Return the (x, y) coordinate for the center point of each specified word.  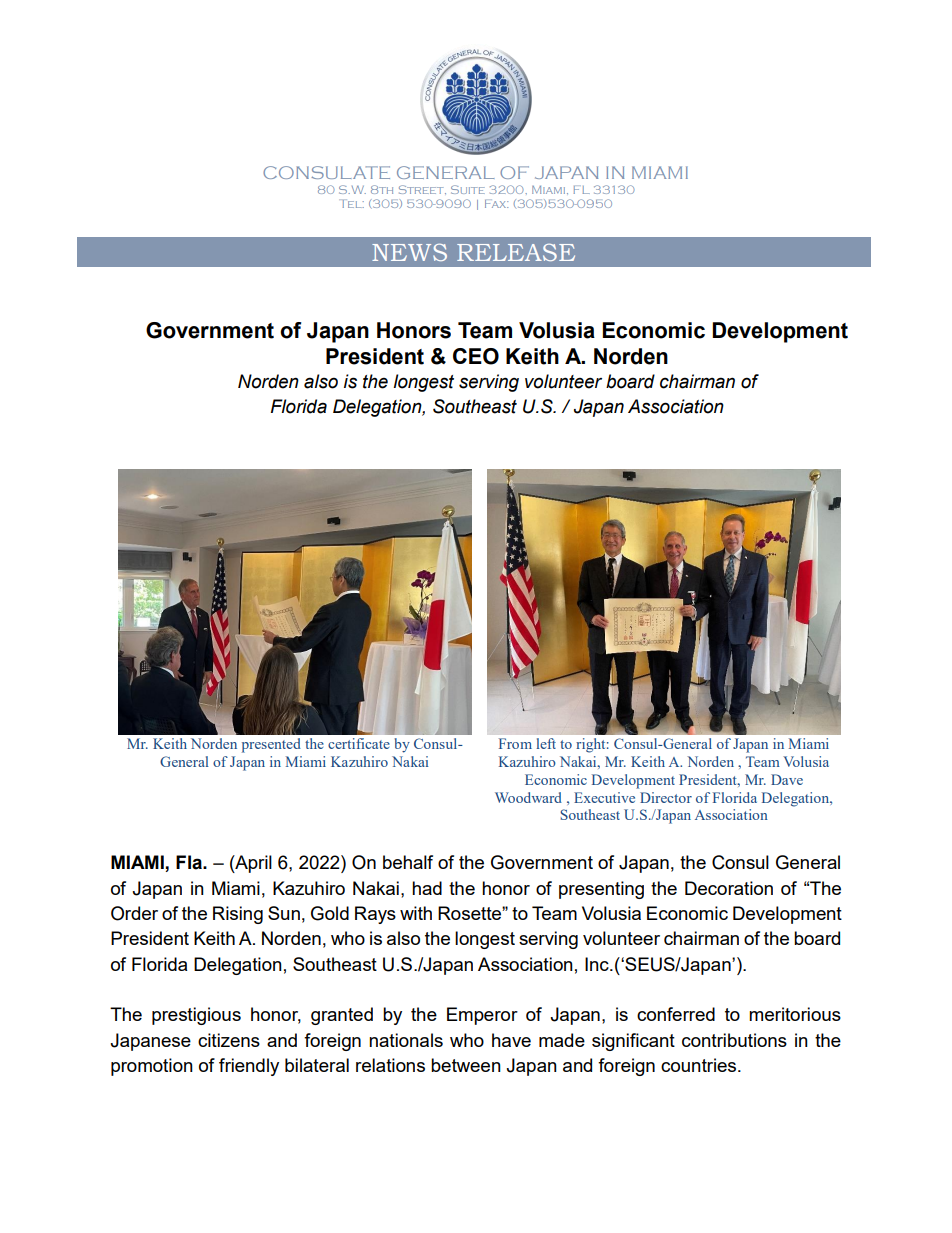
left (546, 743)
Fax (496, 203)
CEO (476, 356)
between (466, 1065)
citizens (229, 1040)
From (515, 743)
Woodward (528, 797)
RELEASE (516, 252)
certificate (359, 743)
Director (666, 797)
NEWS (409, 252)
